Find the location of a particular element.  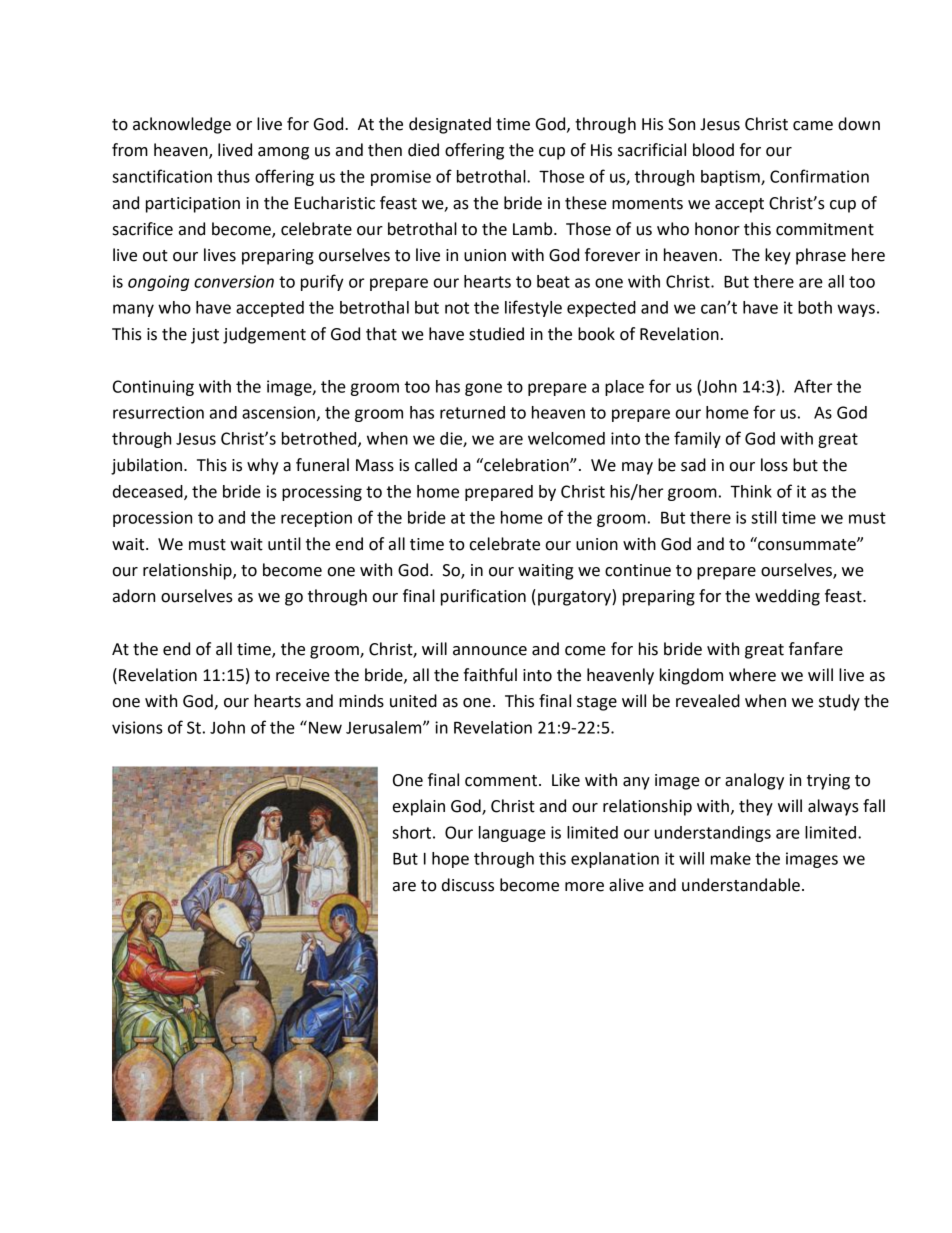

Continuing is located at coordinates (153, 388).
